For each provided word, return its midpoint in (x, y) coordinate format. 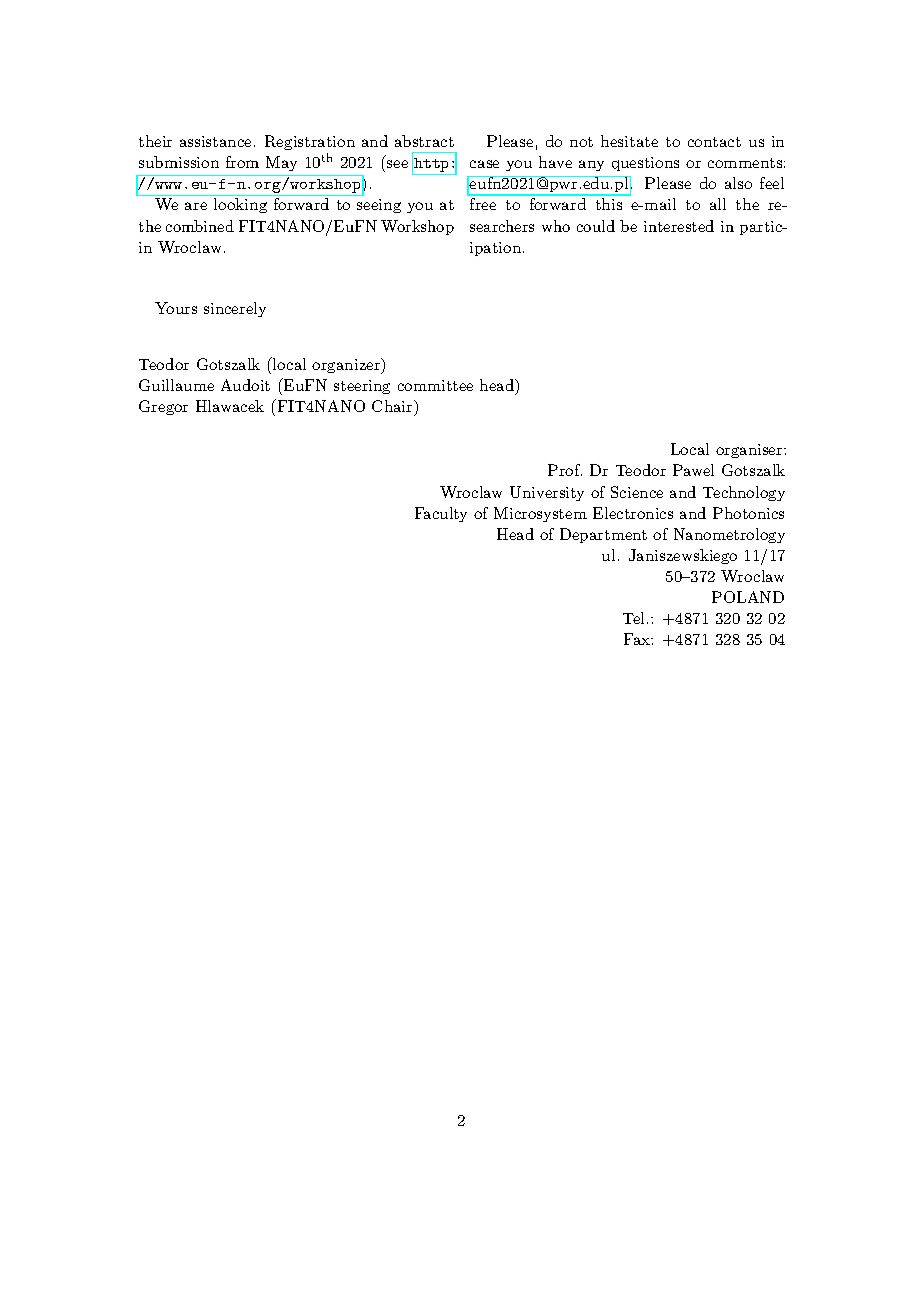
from (242, 162)
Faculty (441, 514)
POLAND (748, 597)
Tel (635, 618)
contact (714, 142)
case (484, 164)
